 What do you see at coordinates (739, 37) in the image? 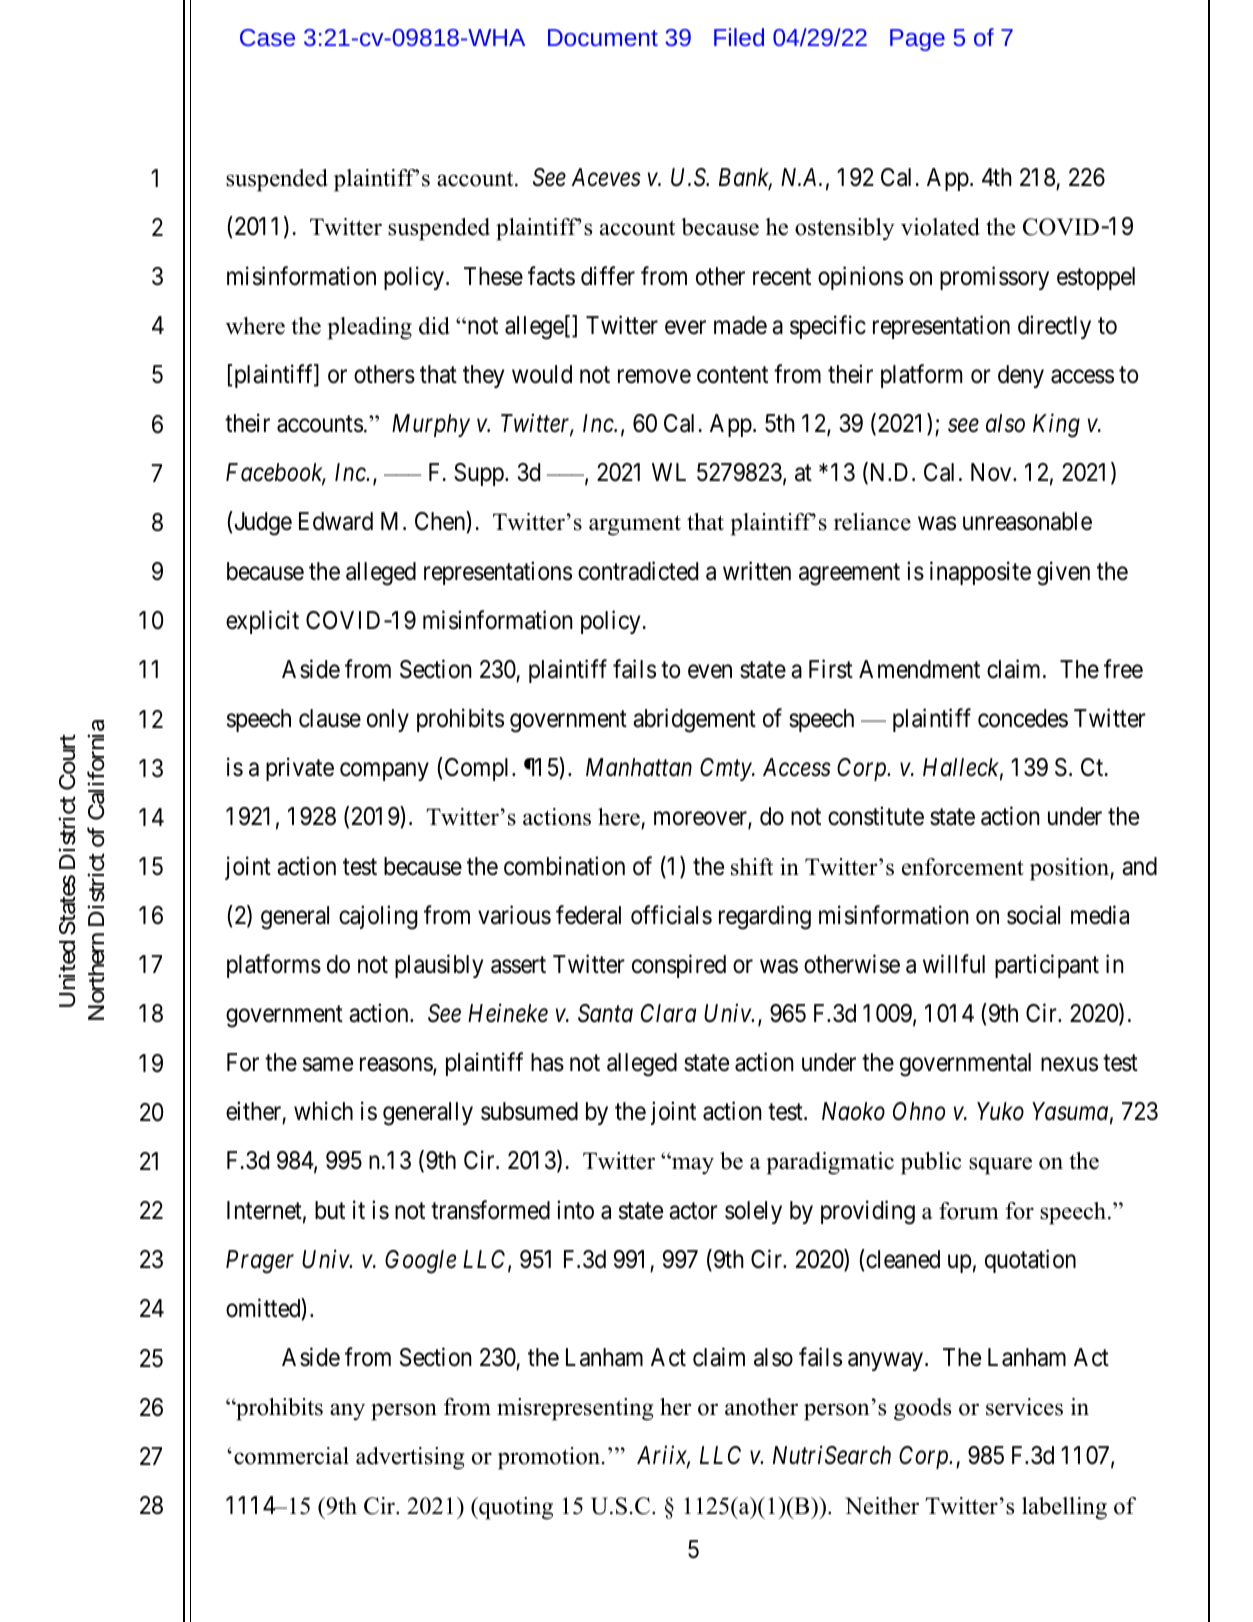
I see `Filed` at bounding box center [739, 37].
